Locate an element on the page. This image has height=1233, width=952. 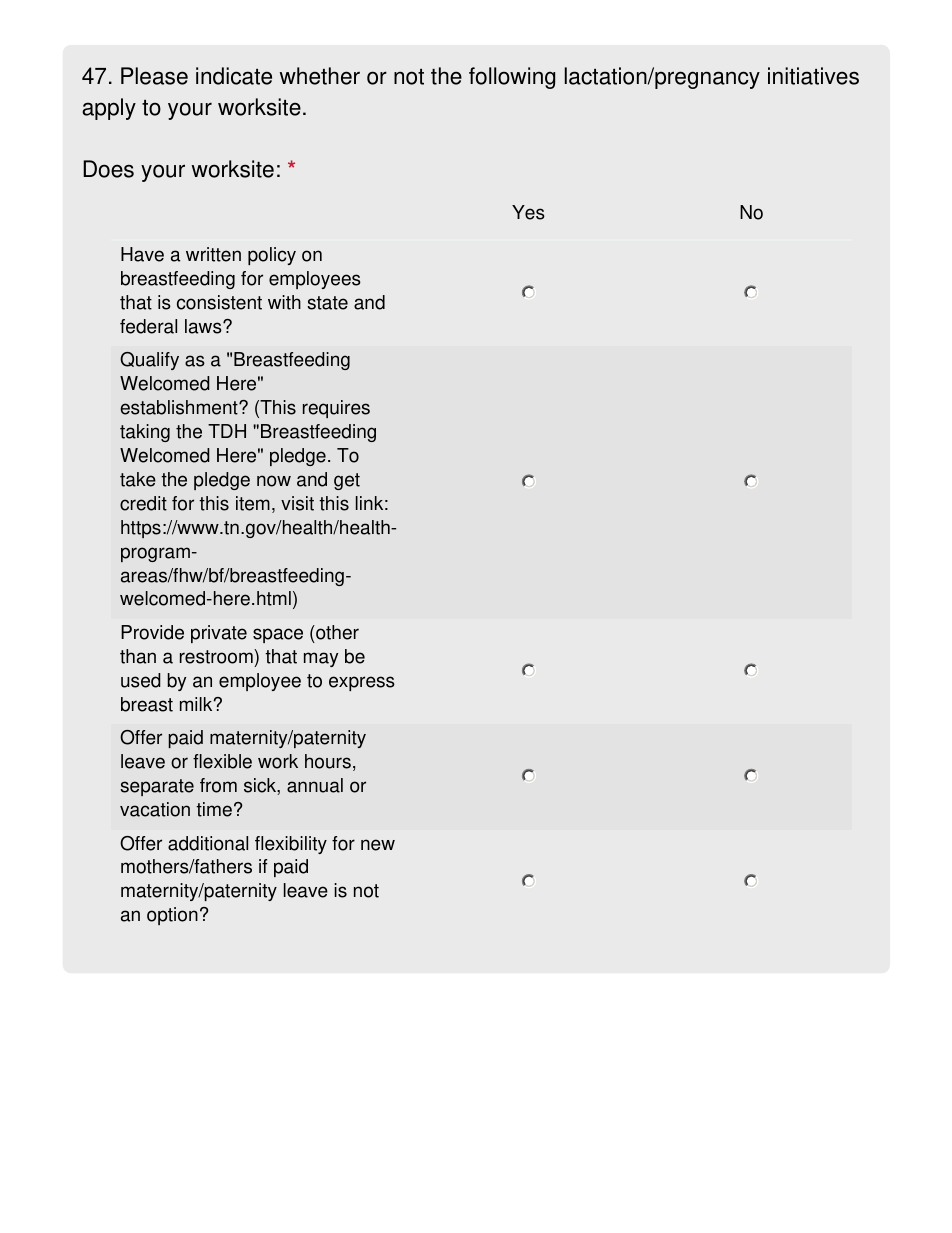
following is located at coordinates (512, 78).
